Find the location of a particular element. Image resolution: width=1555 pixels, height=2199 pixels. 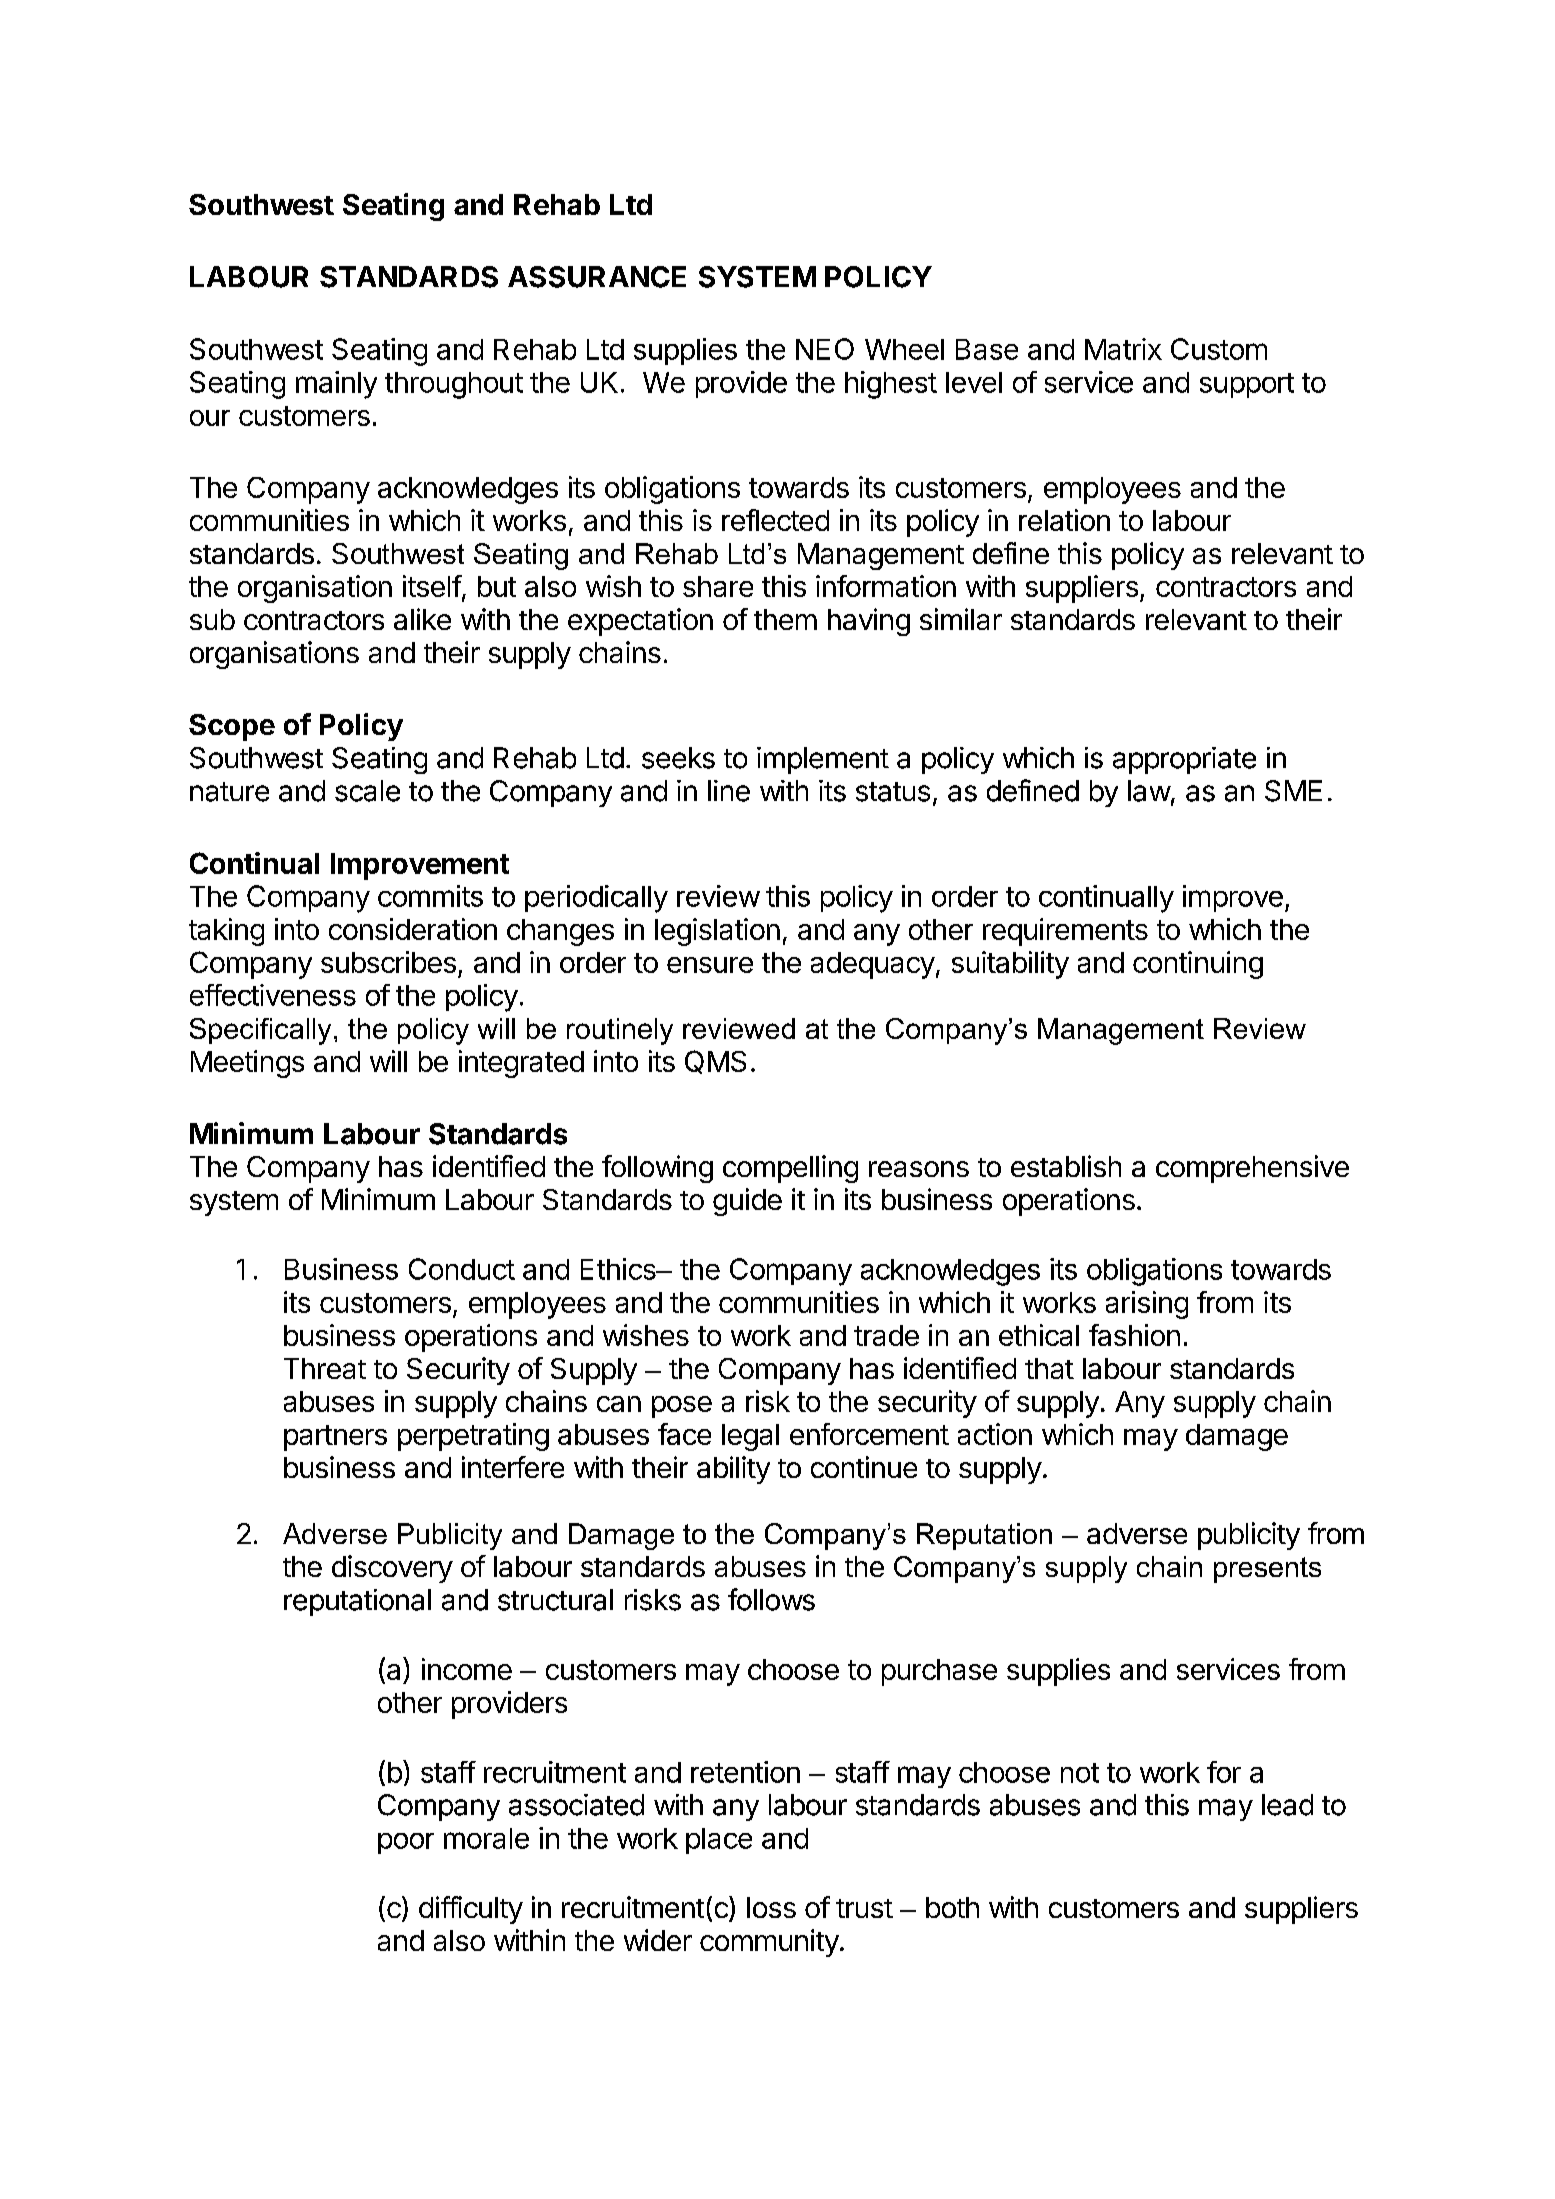

mainly is located at coordinates (336, 385).
